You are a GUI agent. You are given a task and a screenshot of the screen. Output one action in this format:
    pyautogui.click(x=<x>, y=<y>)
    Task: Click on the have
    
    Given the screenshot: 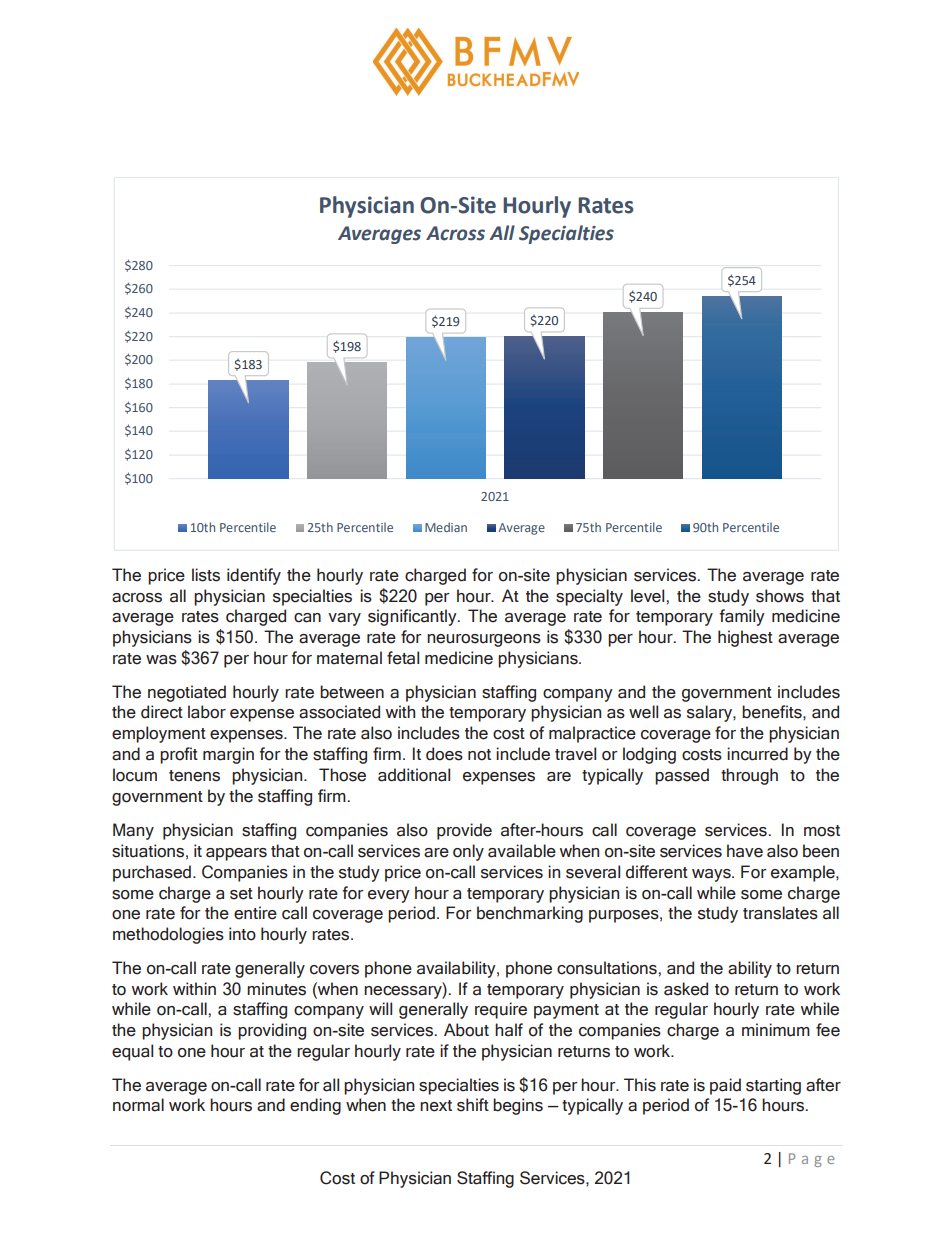 What is the action you would take?
    pyautogui.click(x=745, y=851)
